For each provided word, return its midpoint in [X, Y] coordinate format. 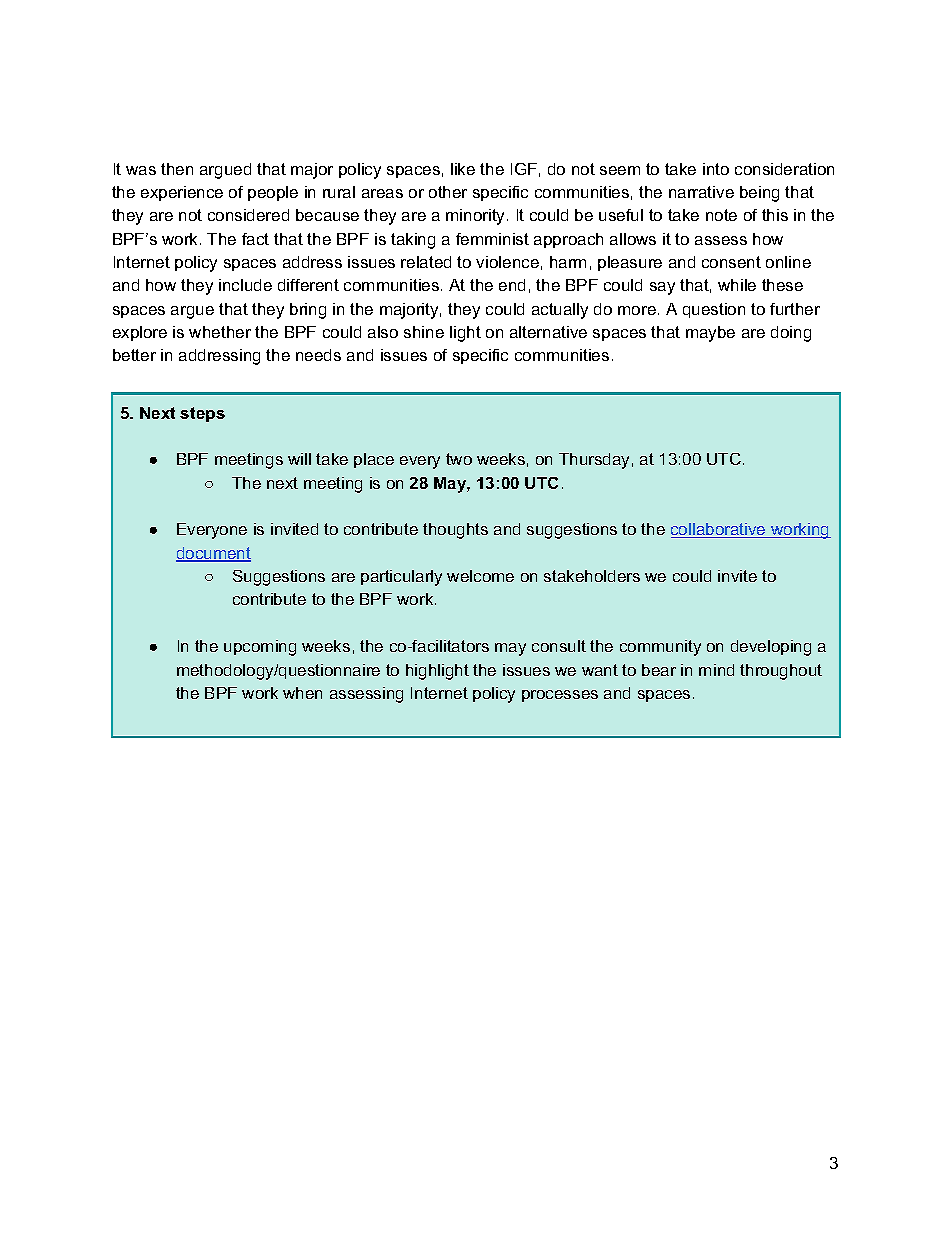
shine [424, 332]
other [448, 192]
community [660, 648]
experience [182, 193]
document [213, 554]
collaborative [719, 530]
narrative [701, 192]
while [737, 285]
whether [220, 332]
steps [202, 414]
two [459, 459]
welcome [480, 576]
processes [560, 696]
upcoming [260, 648]
